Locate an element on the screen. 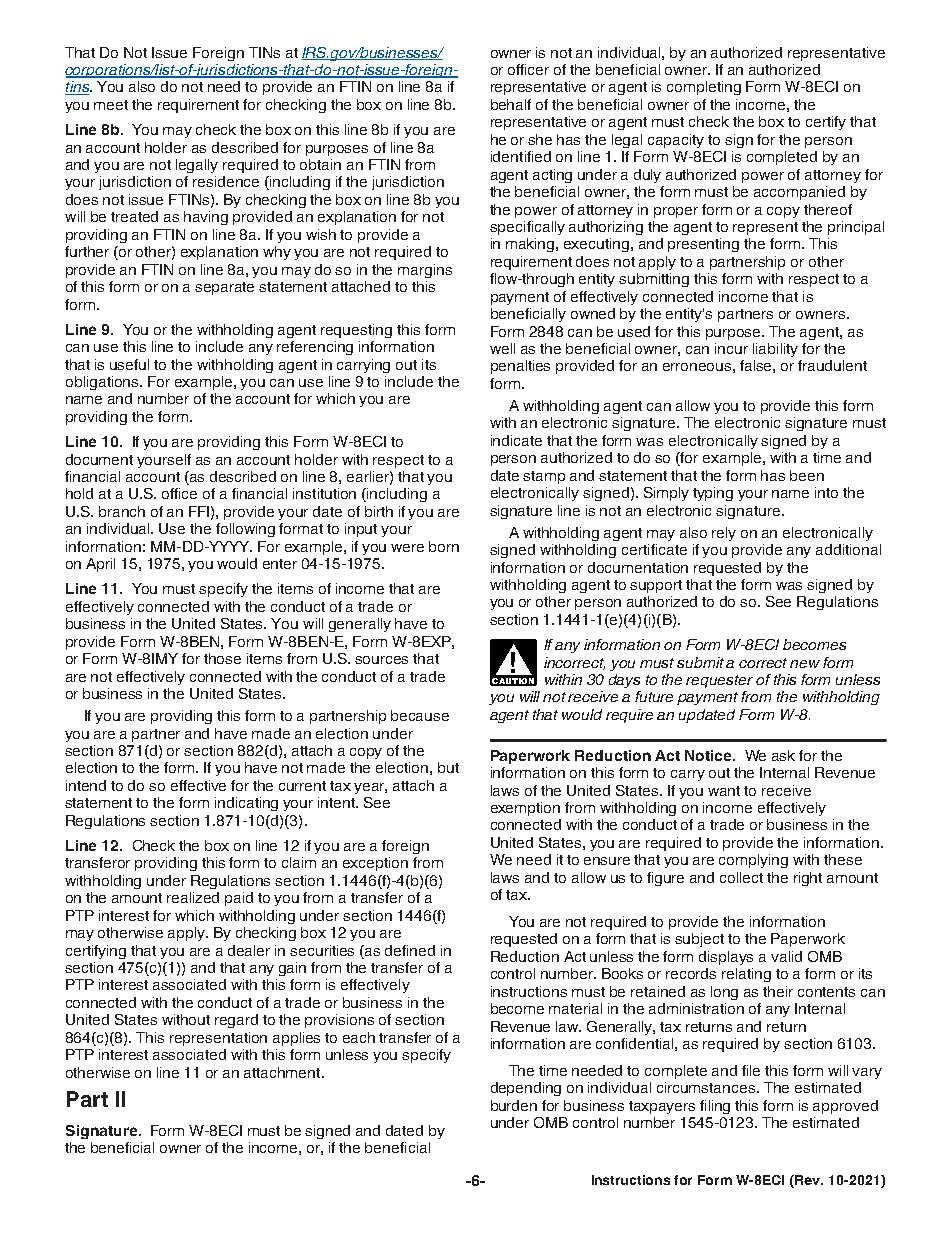  complying is located at coordinates (753, 861).
